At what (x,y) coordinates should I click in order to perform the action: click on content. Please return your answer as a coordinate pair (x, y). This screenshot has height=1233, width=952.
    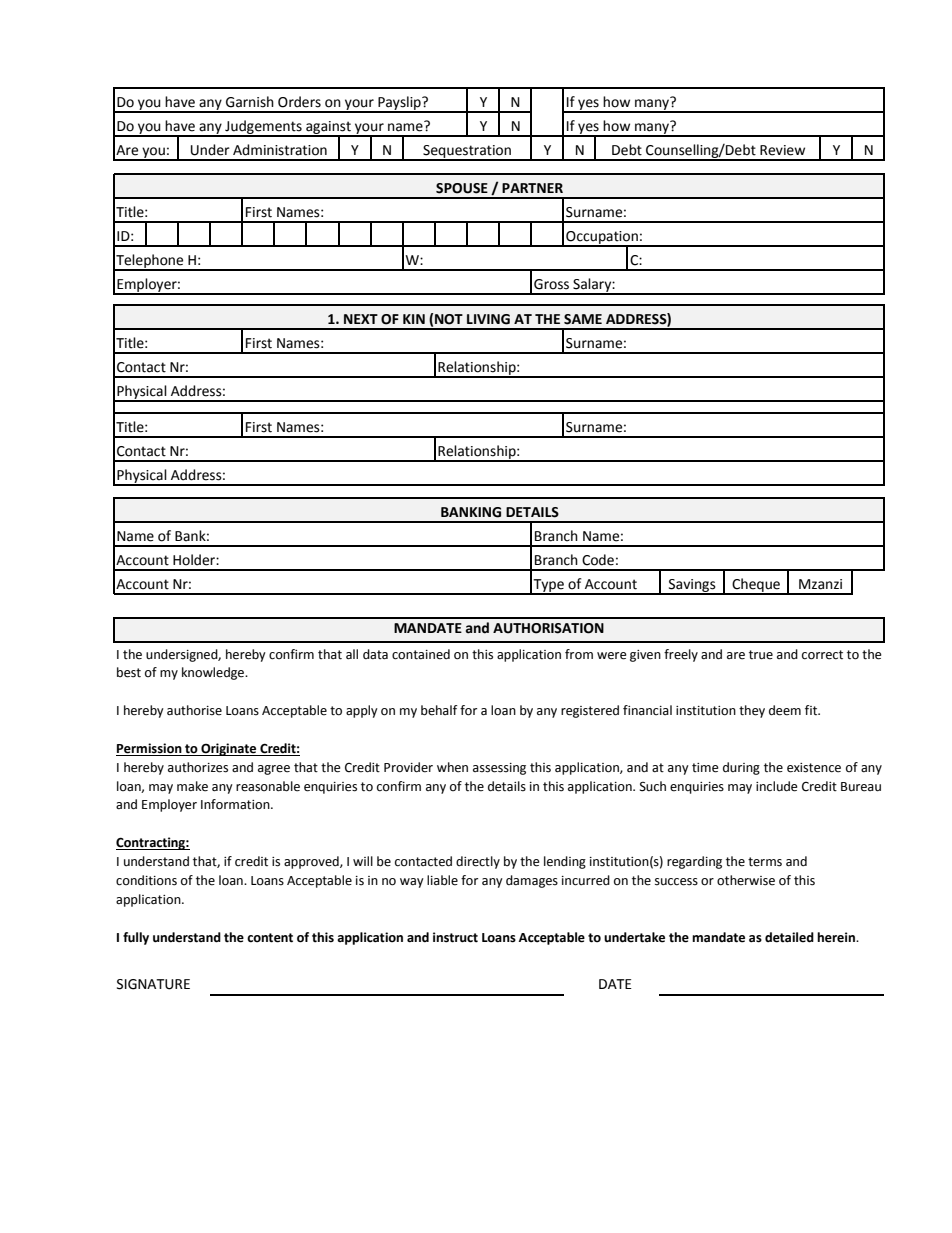
    Looking at the image, I should click on (270, 938).
